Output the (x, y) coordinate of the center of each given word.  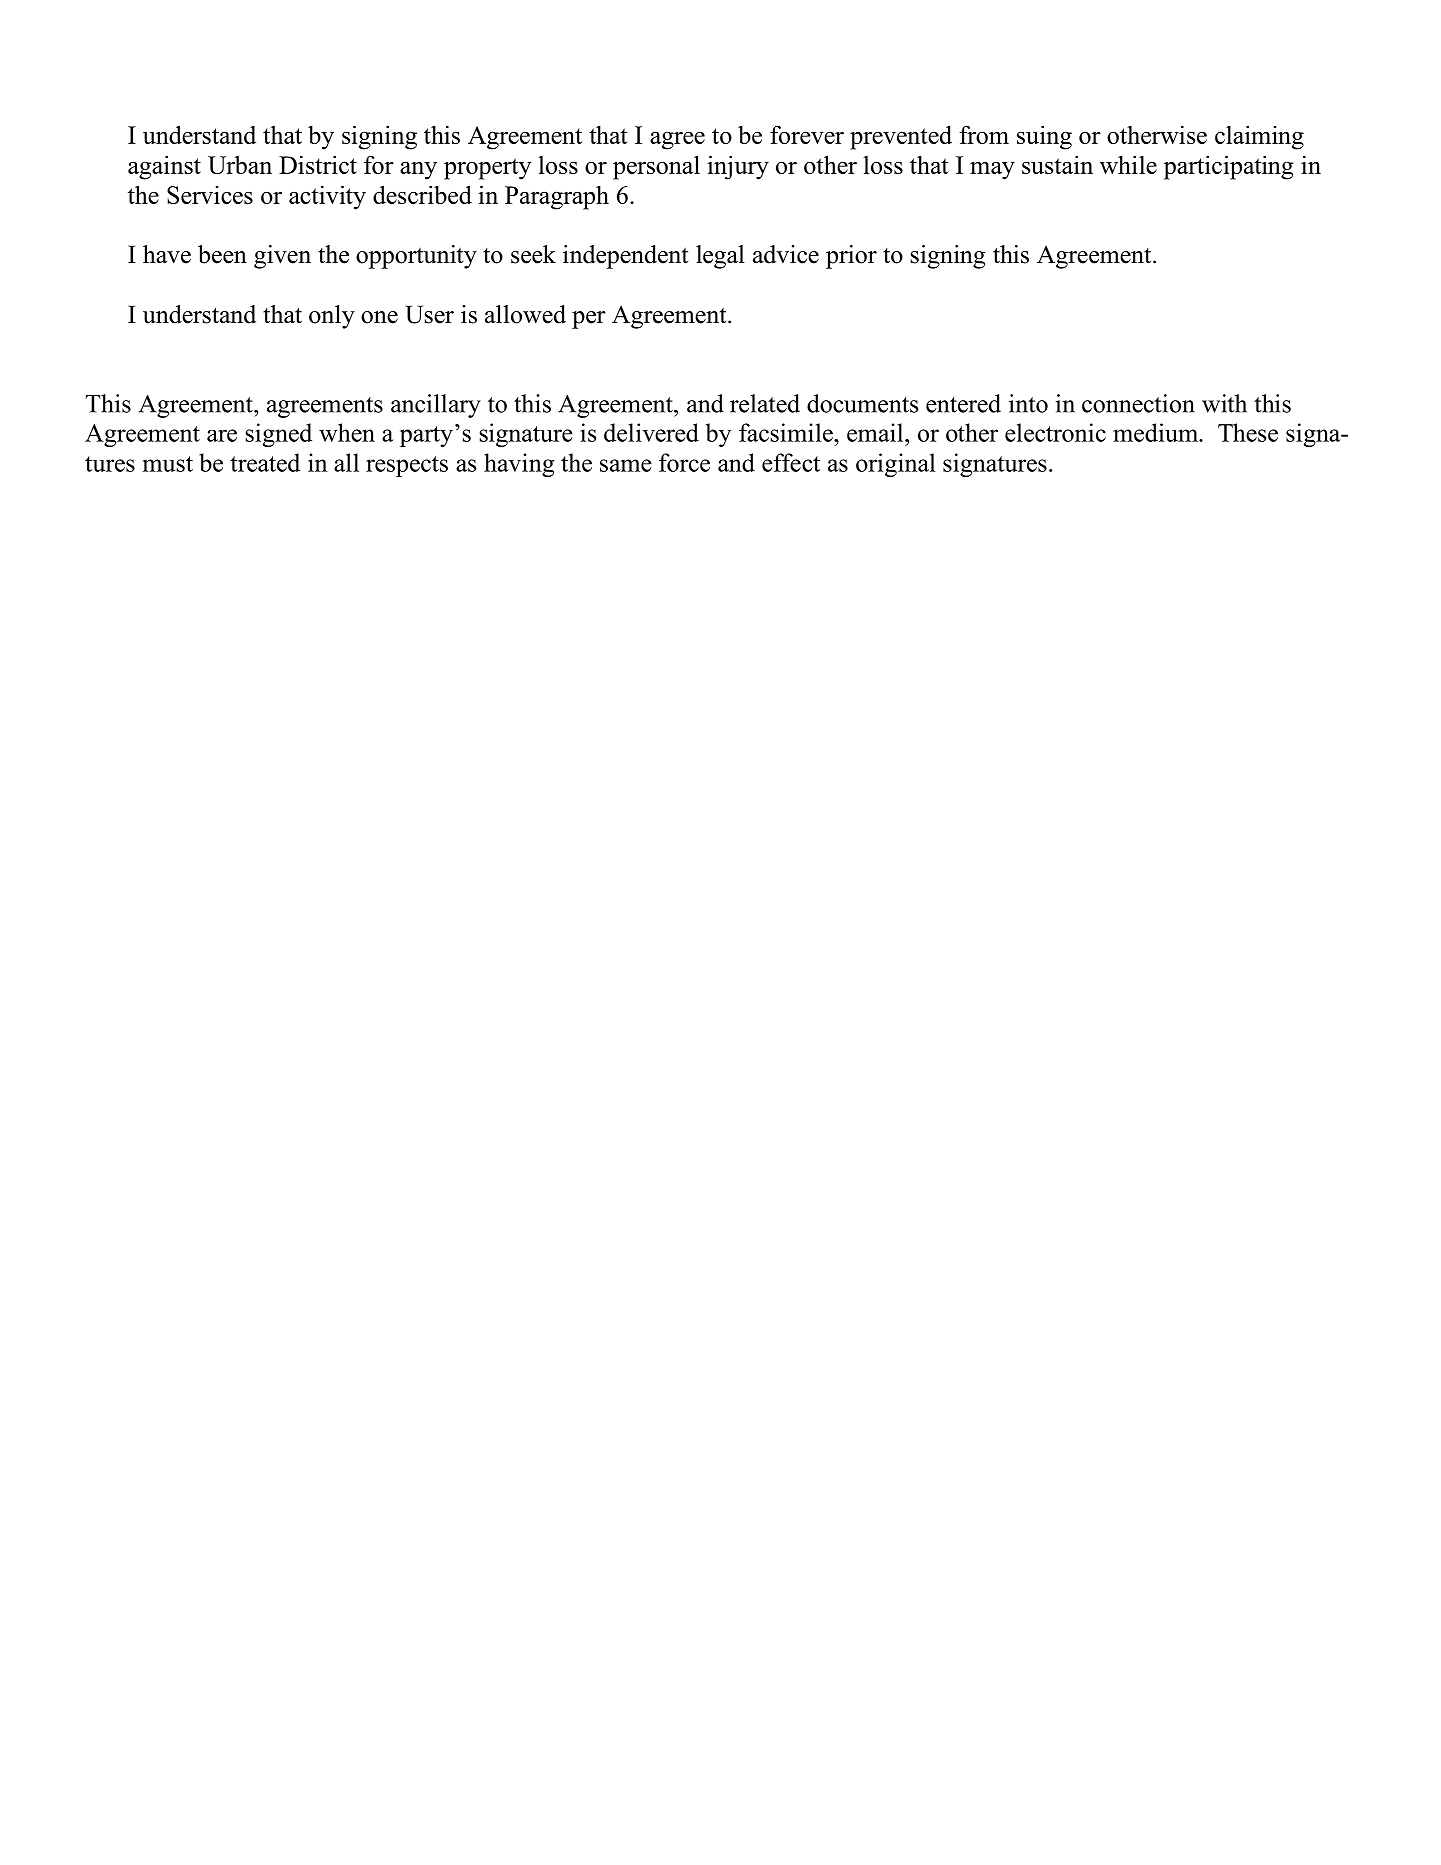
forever (807, 134)
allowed (525, 314)
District (318, 164)
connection (1138, 403)
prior (851, 257)
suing (1044, 137)
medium (1157, 432)
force (684, 462)
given (282, 257)
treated (265, 462)
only (332, 317)
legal (720, 257)
